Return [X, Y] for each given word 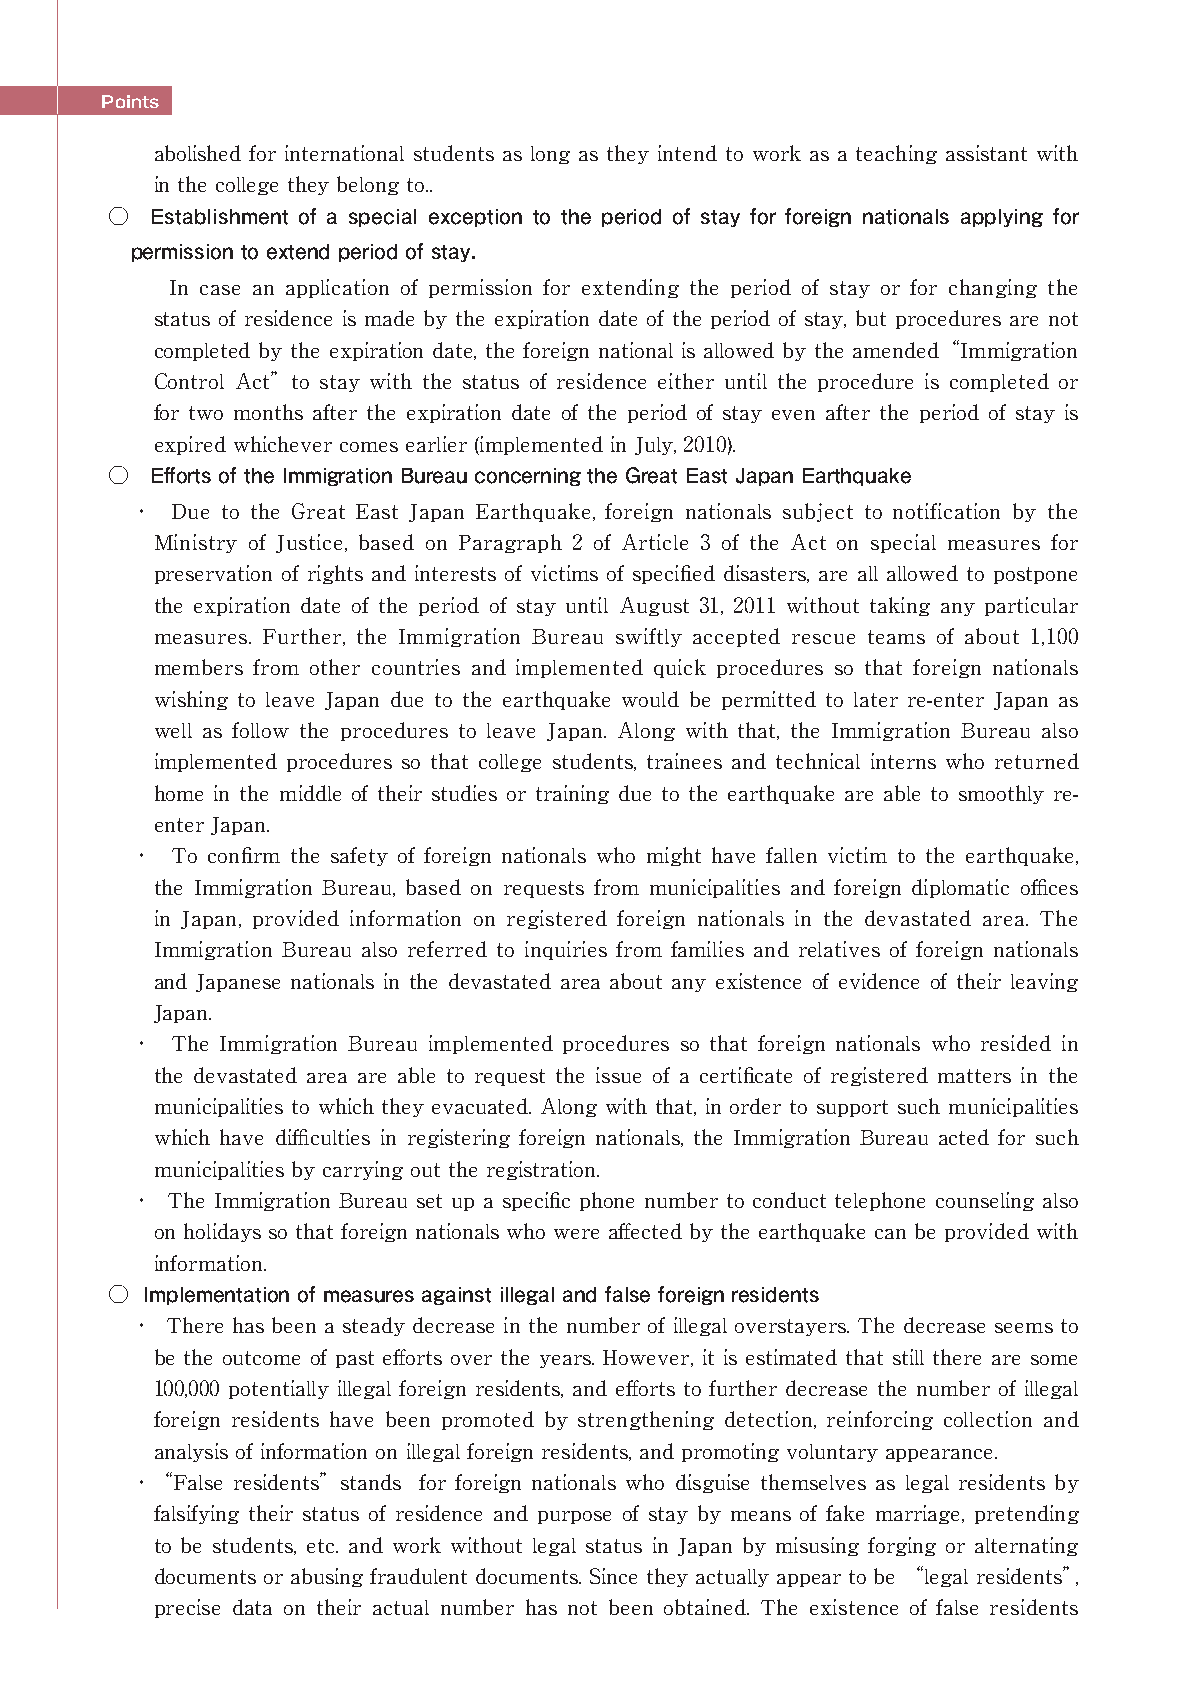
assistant [986, 153]
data [252, 1607]
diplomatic [960, 888]
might [674, 856]
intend [687, 153]
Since [613, 1576]
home [179, 793]
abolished [198, 153]
